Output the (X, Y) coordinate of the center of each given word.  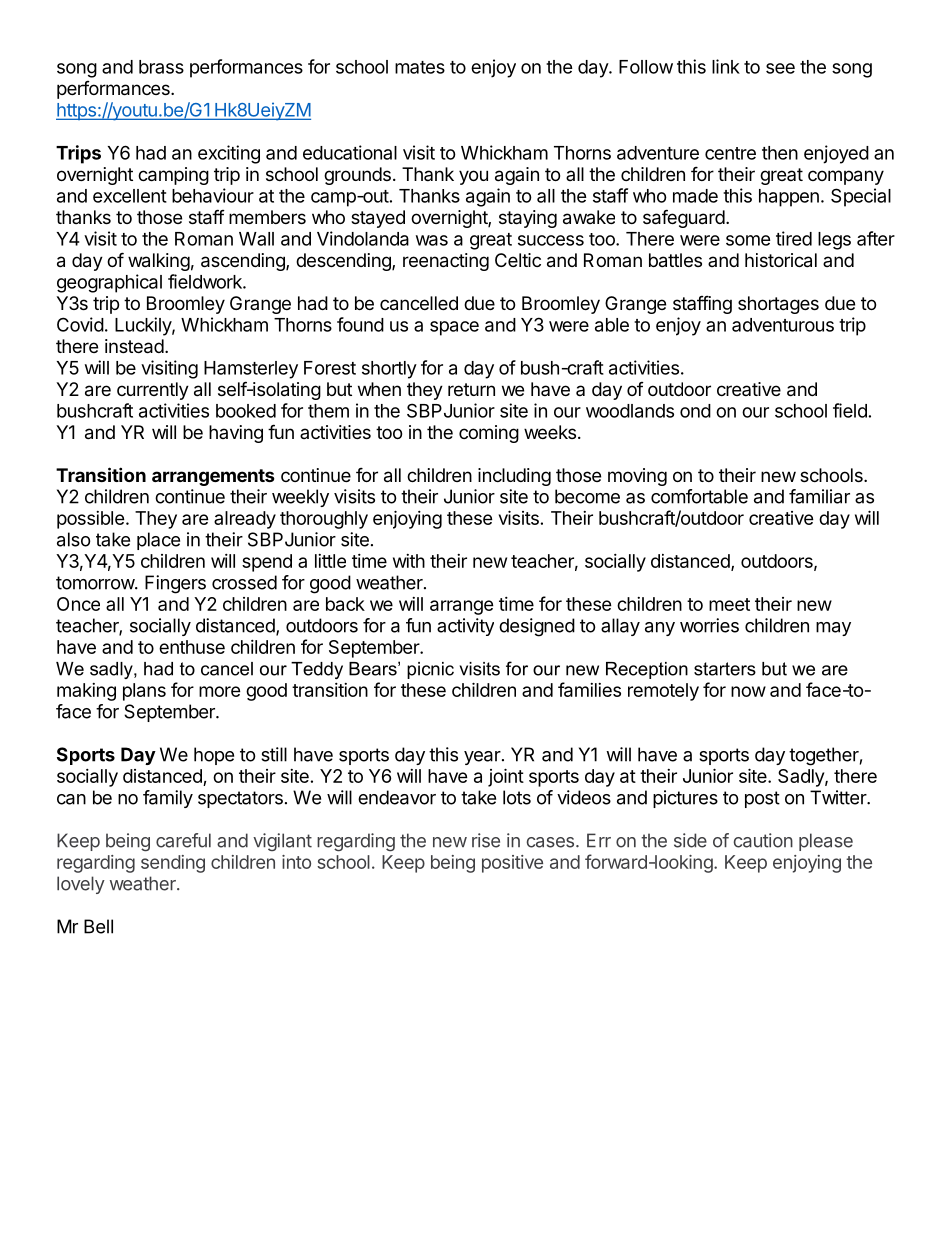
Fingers (175, 584)
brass (161, 67)
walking (159, 262)
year (482, 758)
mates (420, 67)
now (748, 691)
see (780, 68)
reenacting (446, 262)
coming (489, 434)
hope (214, 756)
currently (153, 391)
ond (695, 411)
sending (173, 864)
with (409, 561)
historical (781, 260)
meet (729, 604)
